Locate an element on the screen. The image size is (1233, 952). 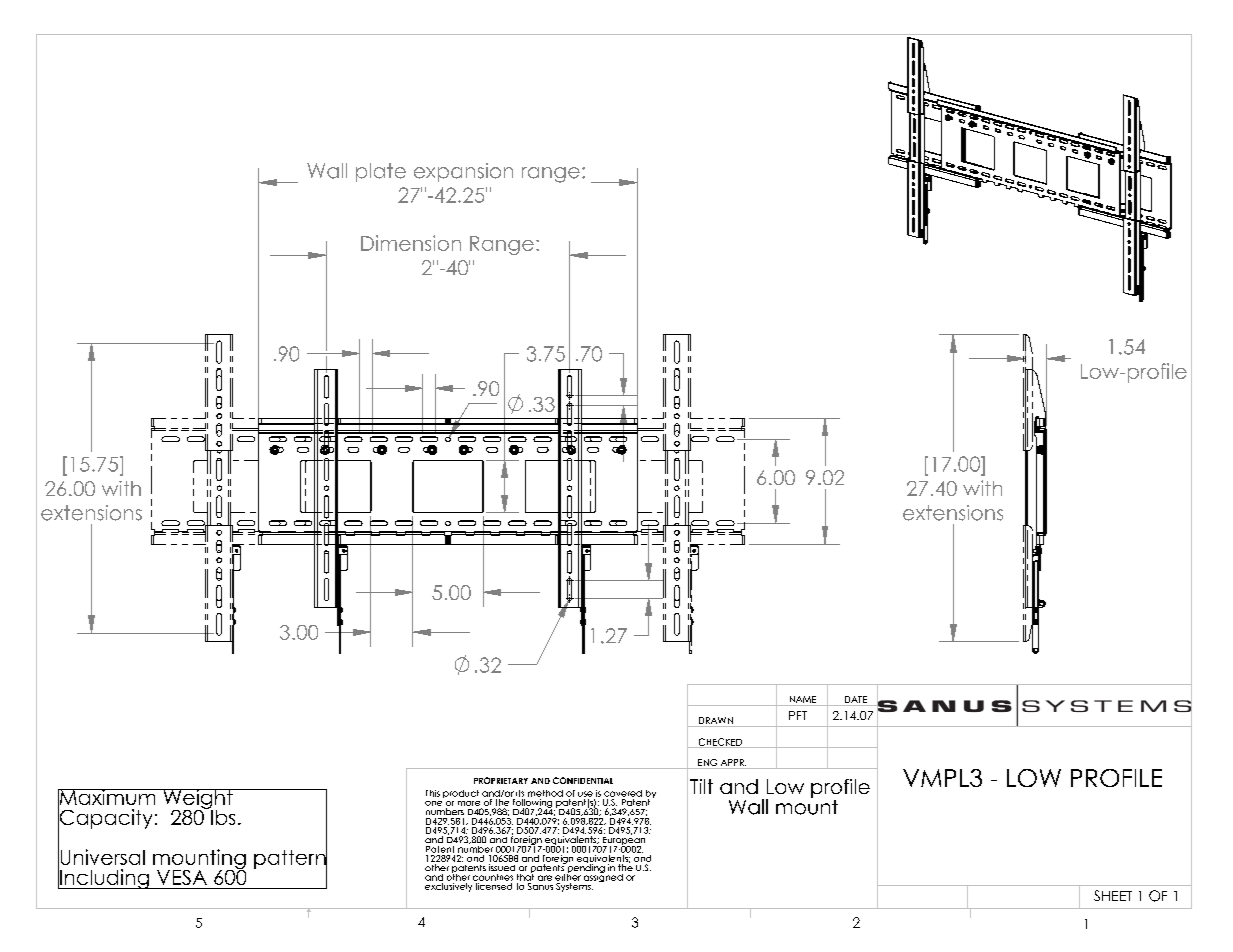
NAME is located at coordinates (803, 699).
